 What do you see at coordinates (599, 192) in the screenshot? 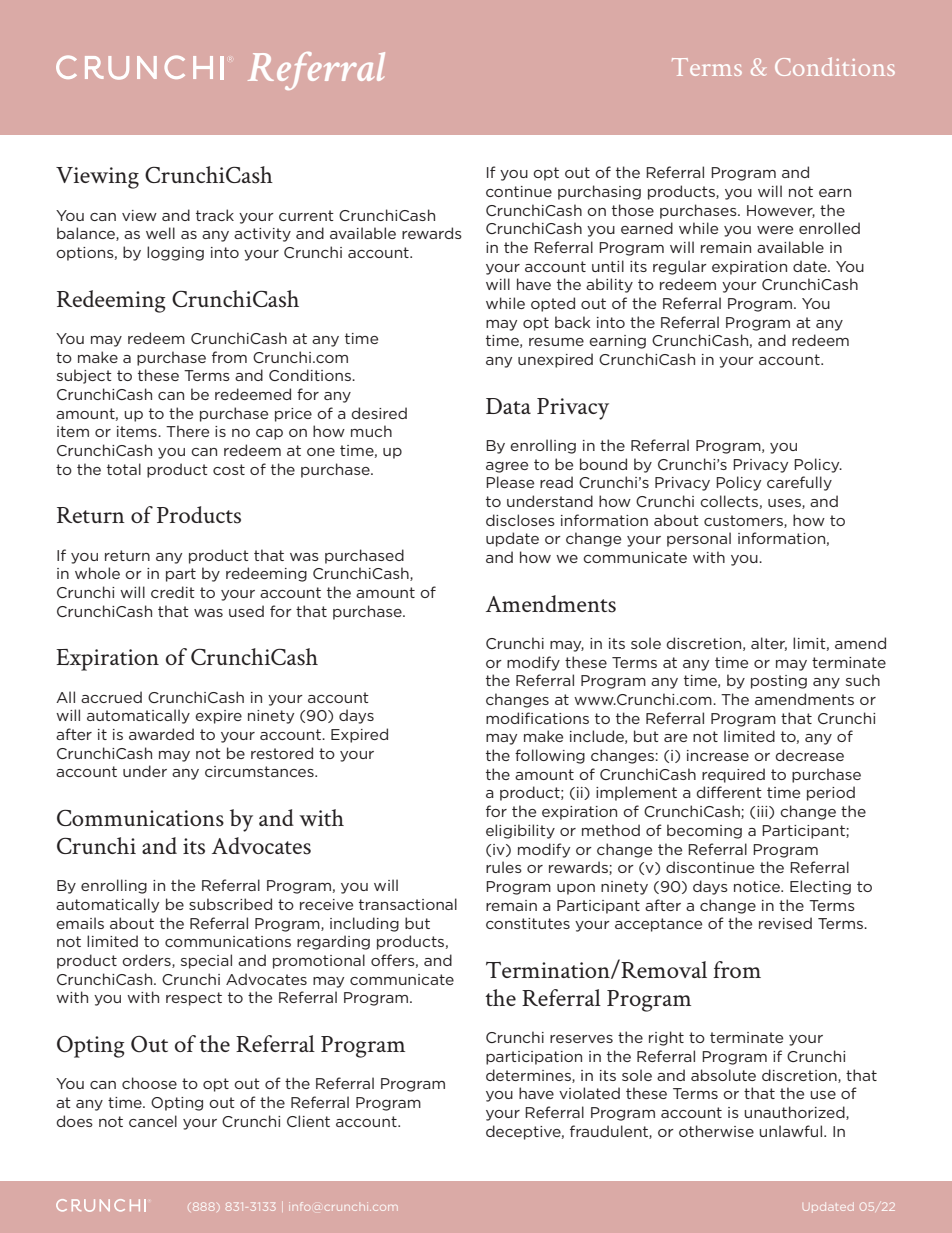
I see `purchasing` at bounding box center [599, 192].
